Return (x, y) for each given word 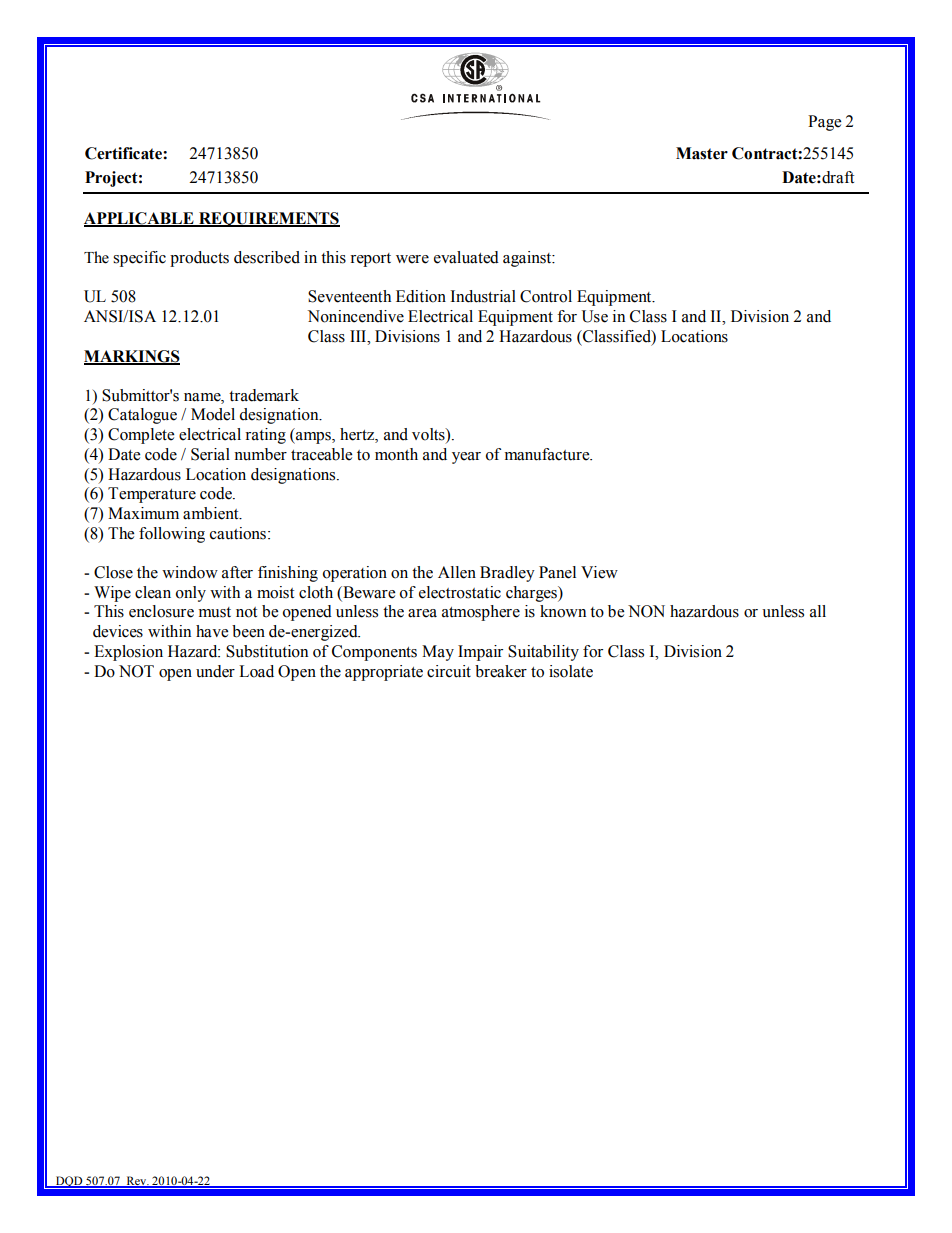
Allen (457, 572)
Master (702, 153)
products (199, 259)
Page (824, 123)
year (466, 458)
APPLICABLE (140, 219)
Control (546, 296)
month (396, 454)
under (215, 671)
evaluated (466, 257)
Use (595, 316)
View (599, 572)
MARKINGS (132, 357)
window (190, 572)
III (359, 336)
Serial (210, 454)
